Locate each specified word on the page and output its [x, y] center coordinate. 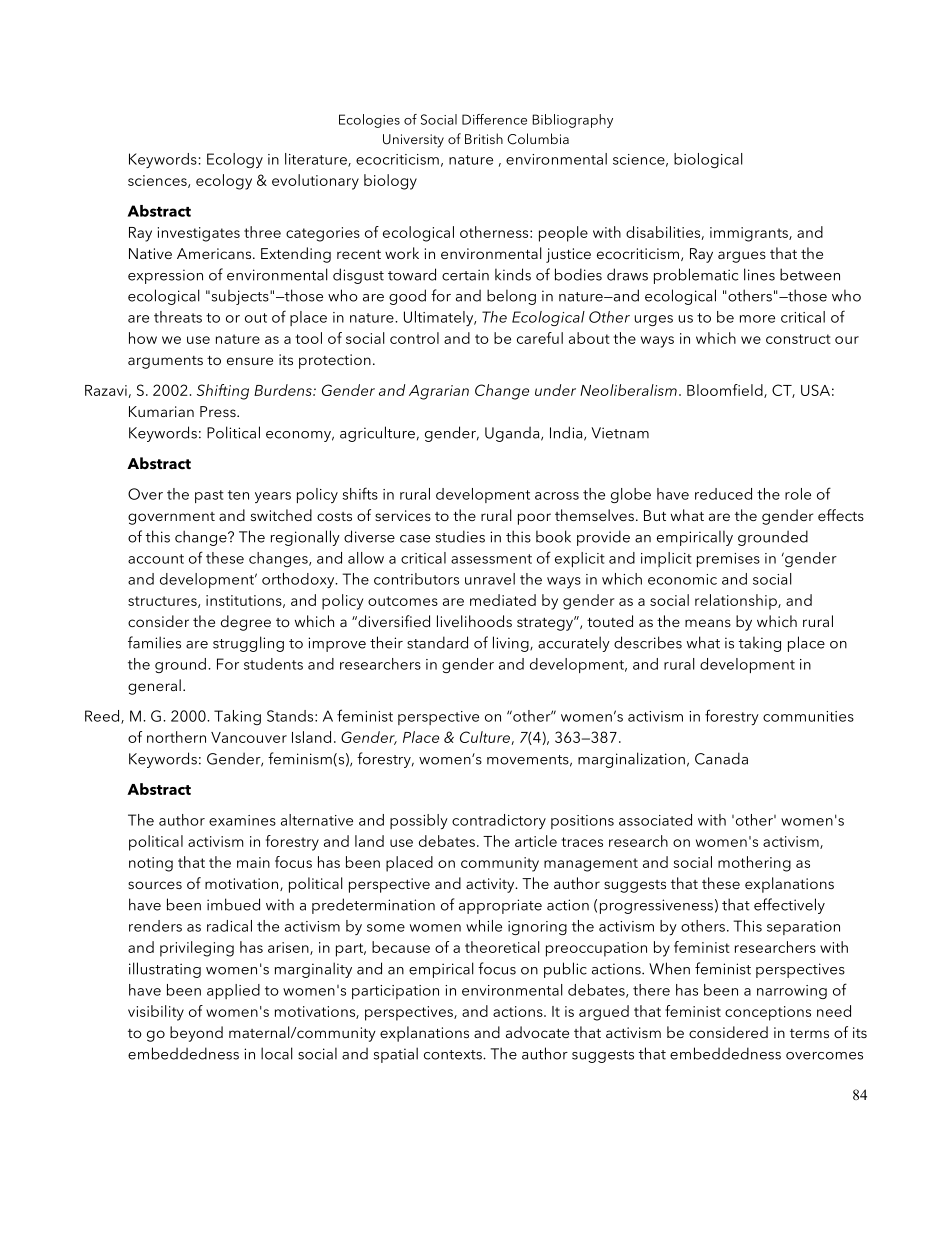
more [757, 319]
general [154, 687]
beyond [196, 1034]
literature [317, 160]
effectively [789, 906]
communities [808, 716]
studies [460, 536]
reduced [723, 494]
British [484, 138]
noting [151, 864]
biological [708, 160]
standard [437, 642]
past [209, 496]
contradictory [499, 821]
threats [178, 317]
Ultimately [440, 318]
